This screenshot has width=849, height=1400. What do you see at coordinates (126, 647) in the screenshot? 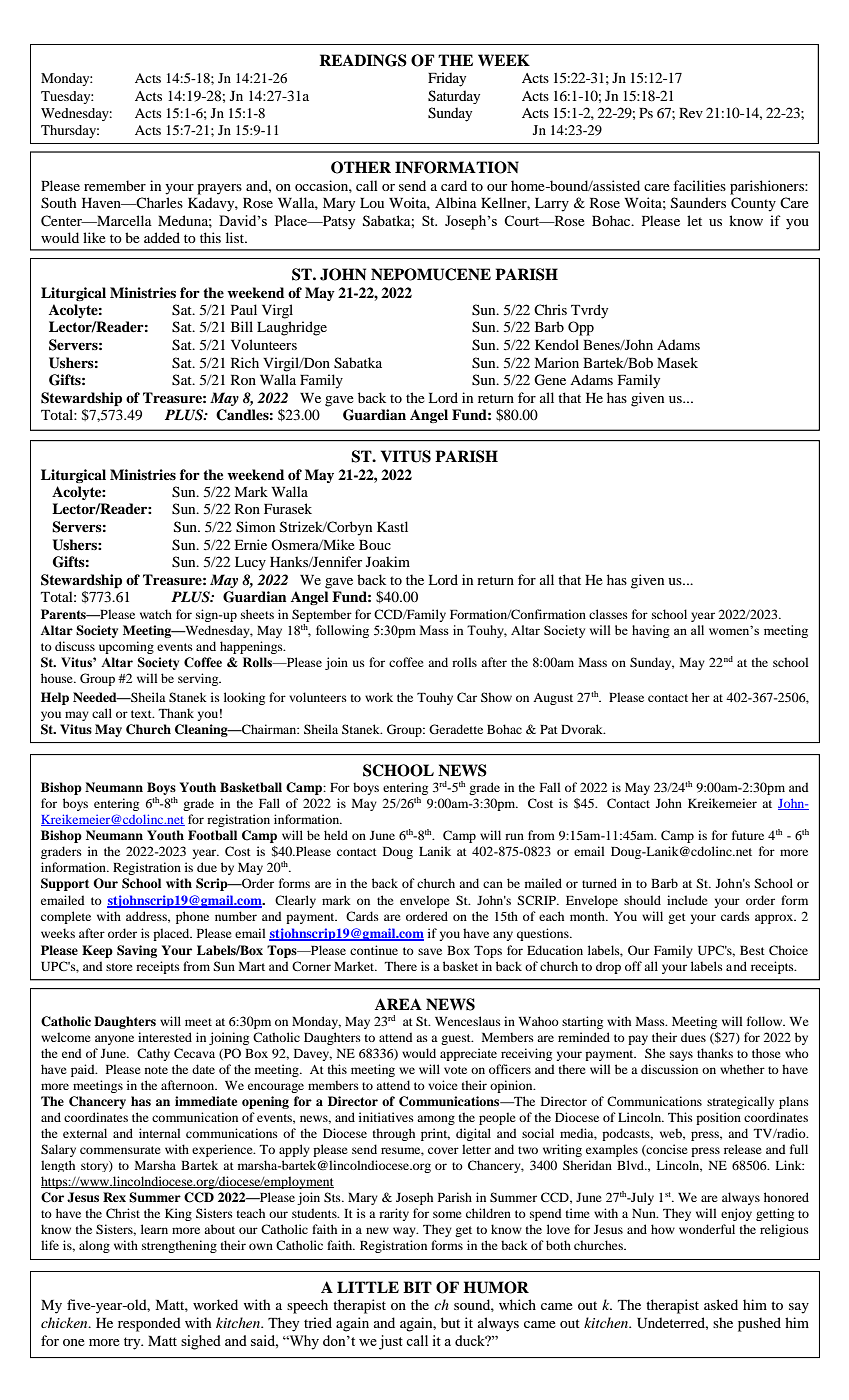
I see `upcoming` at bounding box center [126, 647].
